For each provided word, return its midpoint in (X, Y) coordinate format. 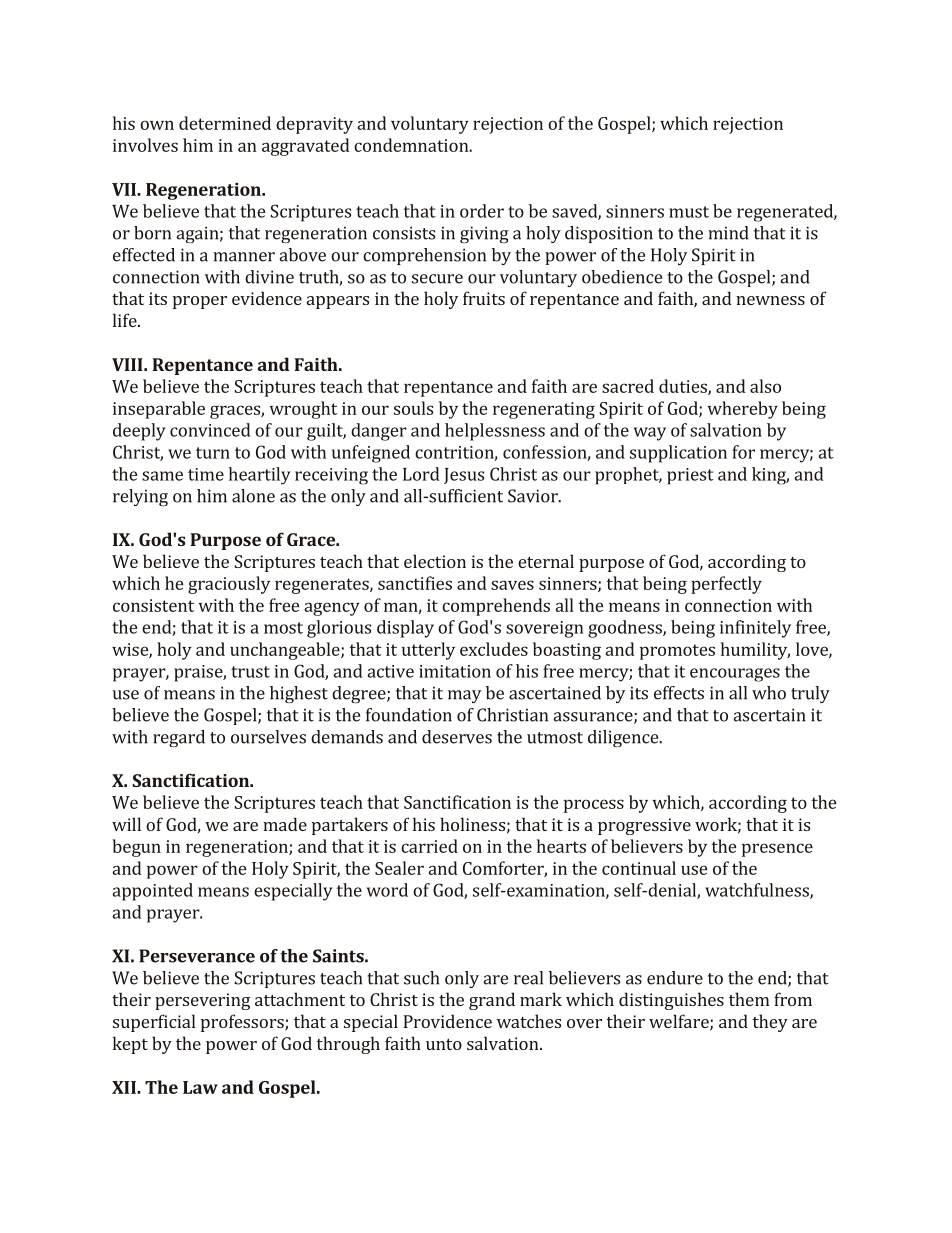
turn (213, 453)
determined (225, 123)
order (482, 211)
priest (690, 476)
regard (179, 738)
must (689, 212)
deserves (457, 737)
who (769, 693)
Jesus (464, 476)
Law (200, 1087)
